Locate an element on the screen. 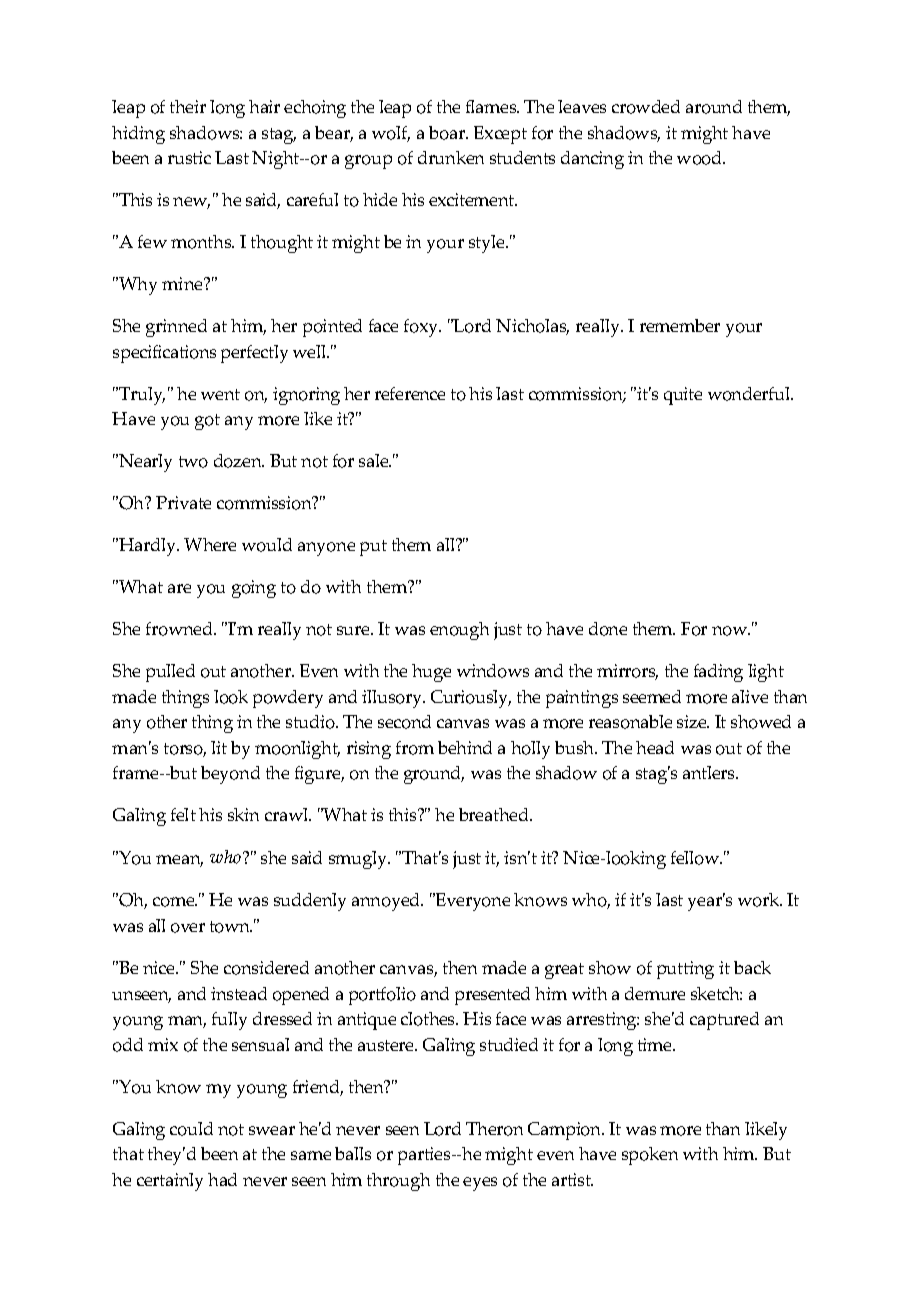 The height and width of the screenshot is (1308, 924). wood is located at coordinates (701, 158).
